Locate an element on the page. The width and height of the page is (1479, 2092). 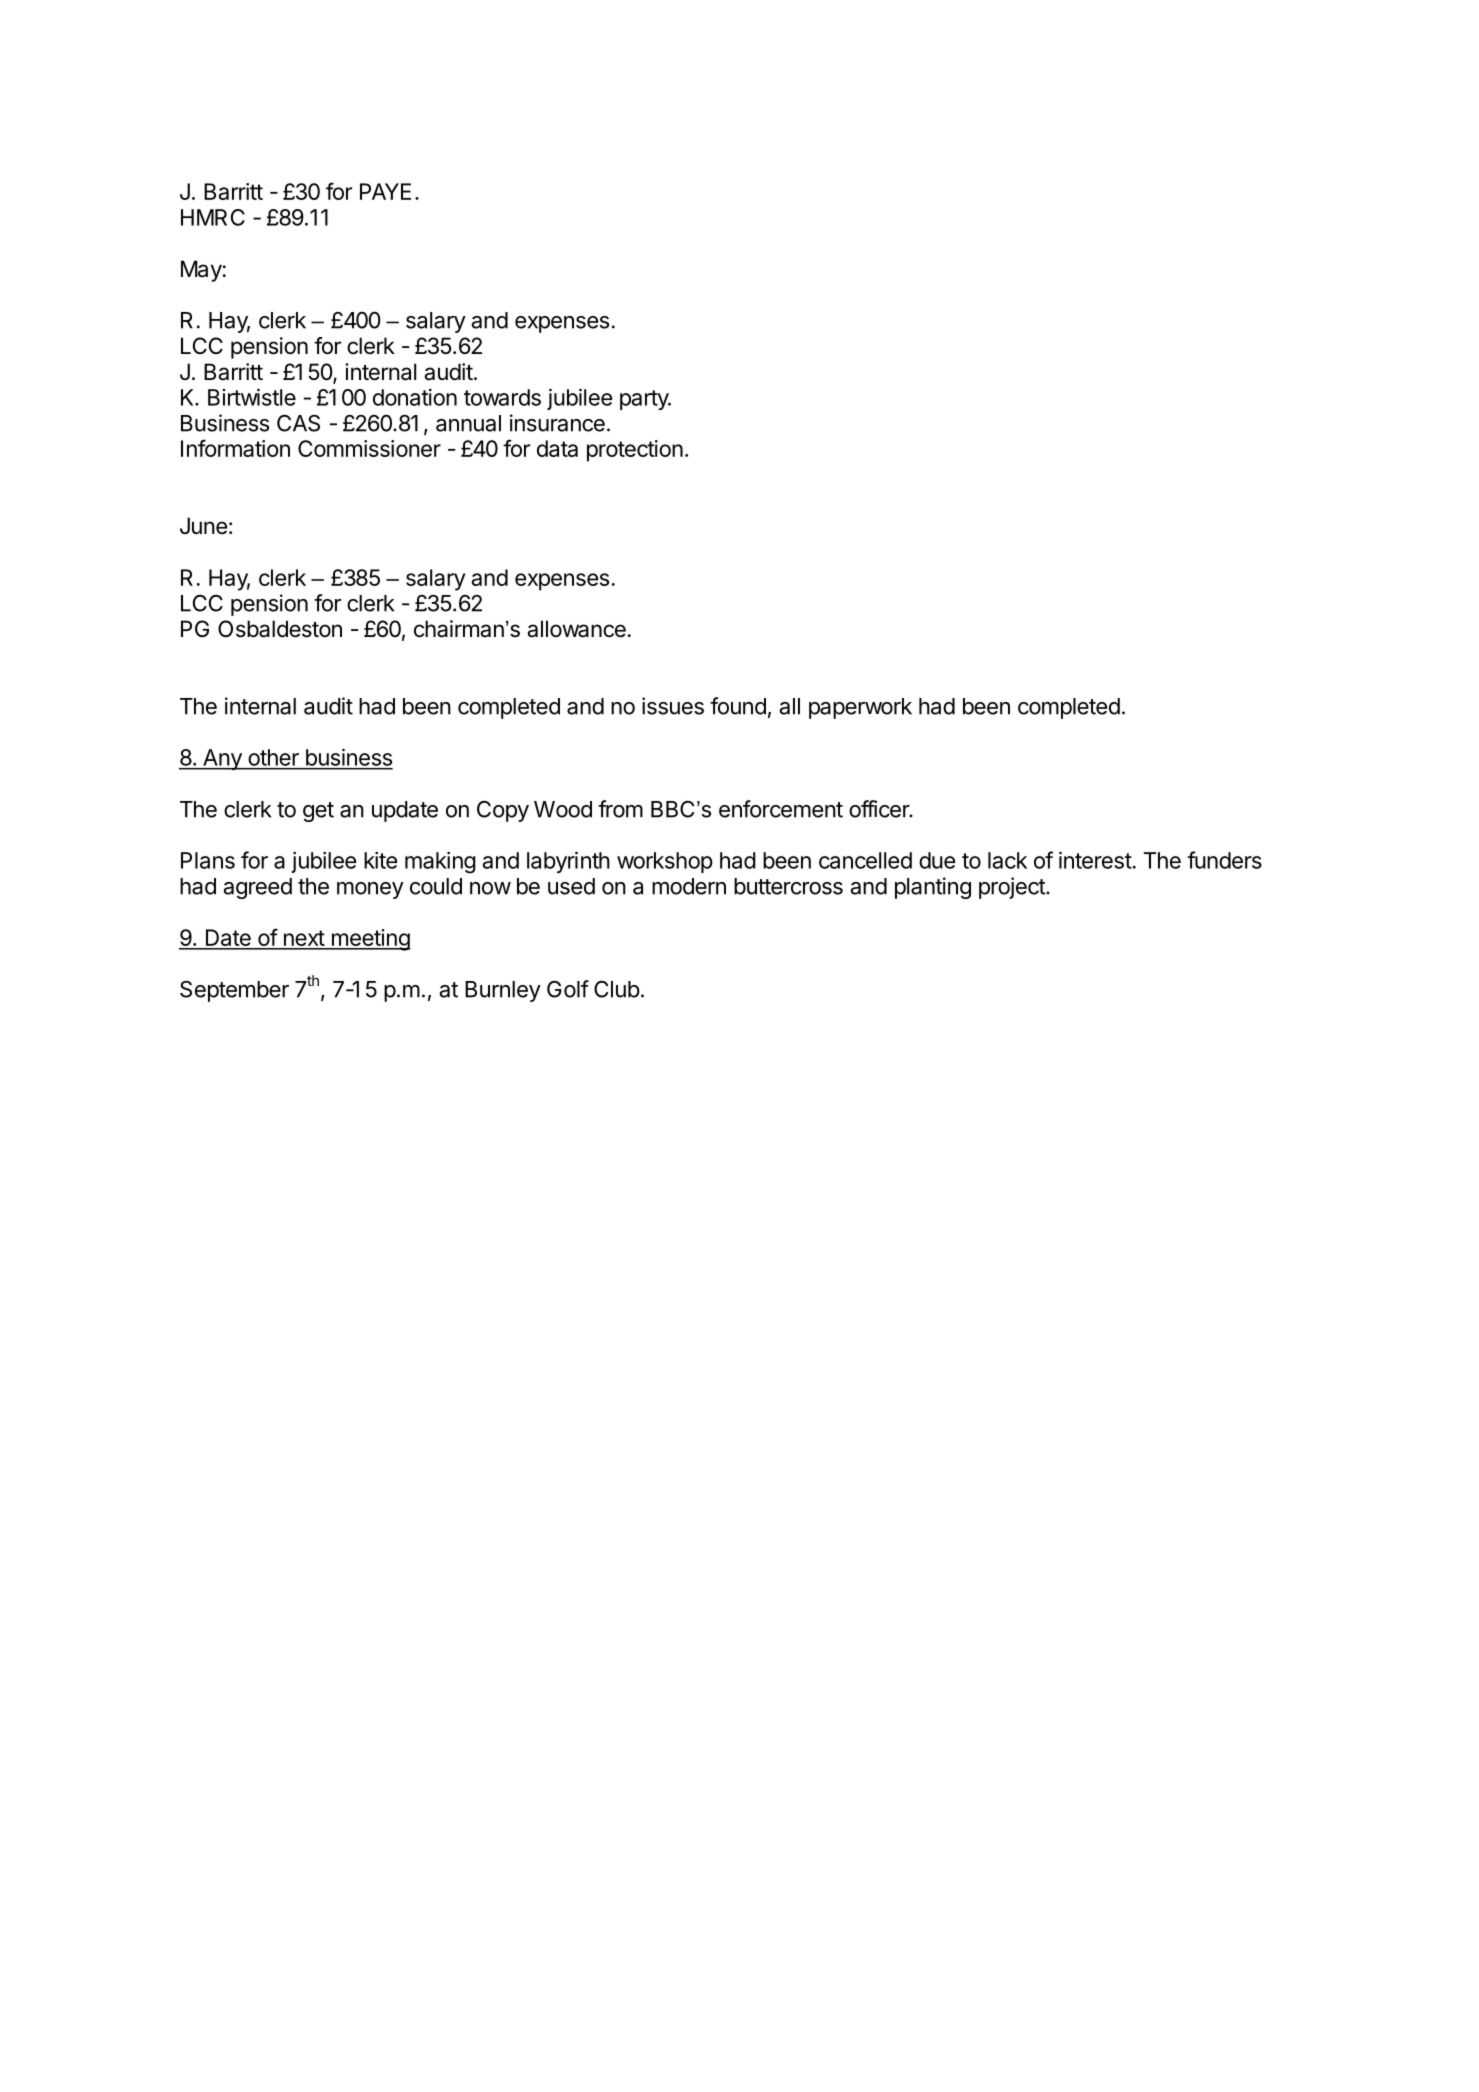
Club is located at coordinates (617, 989).
